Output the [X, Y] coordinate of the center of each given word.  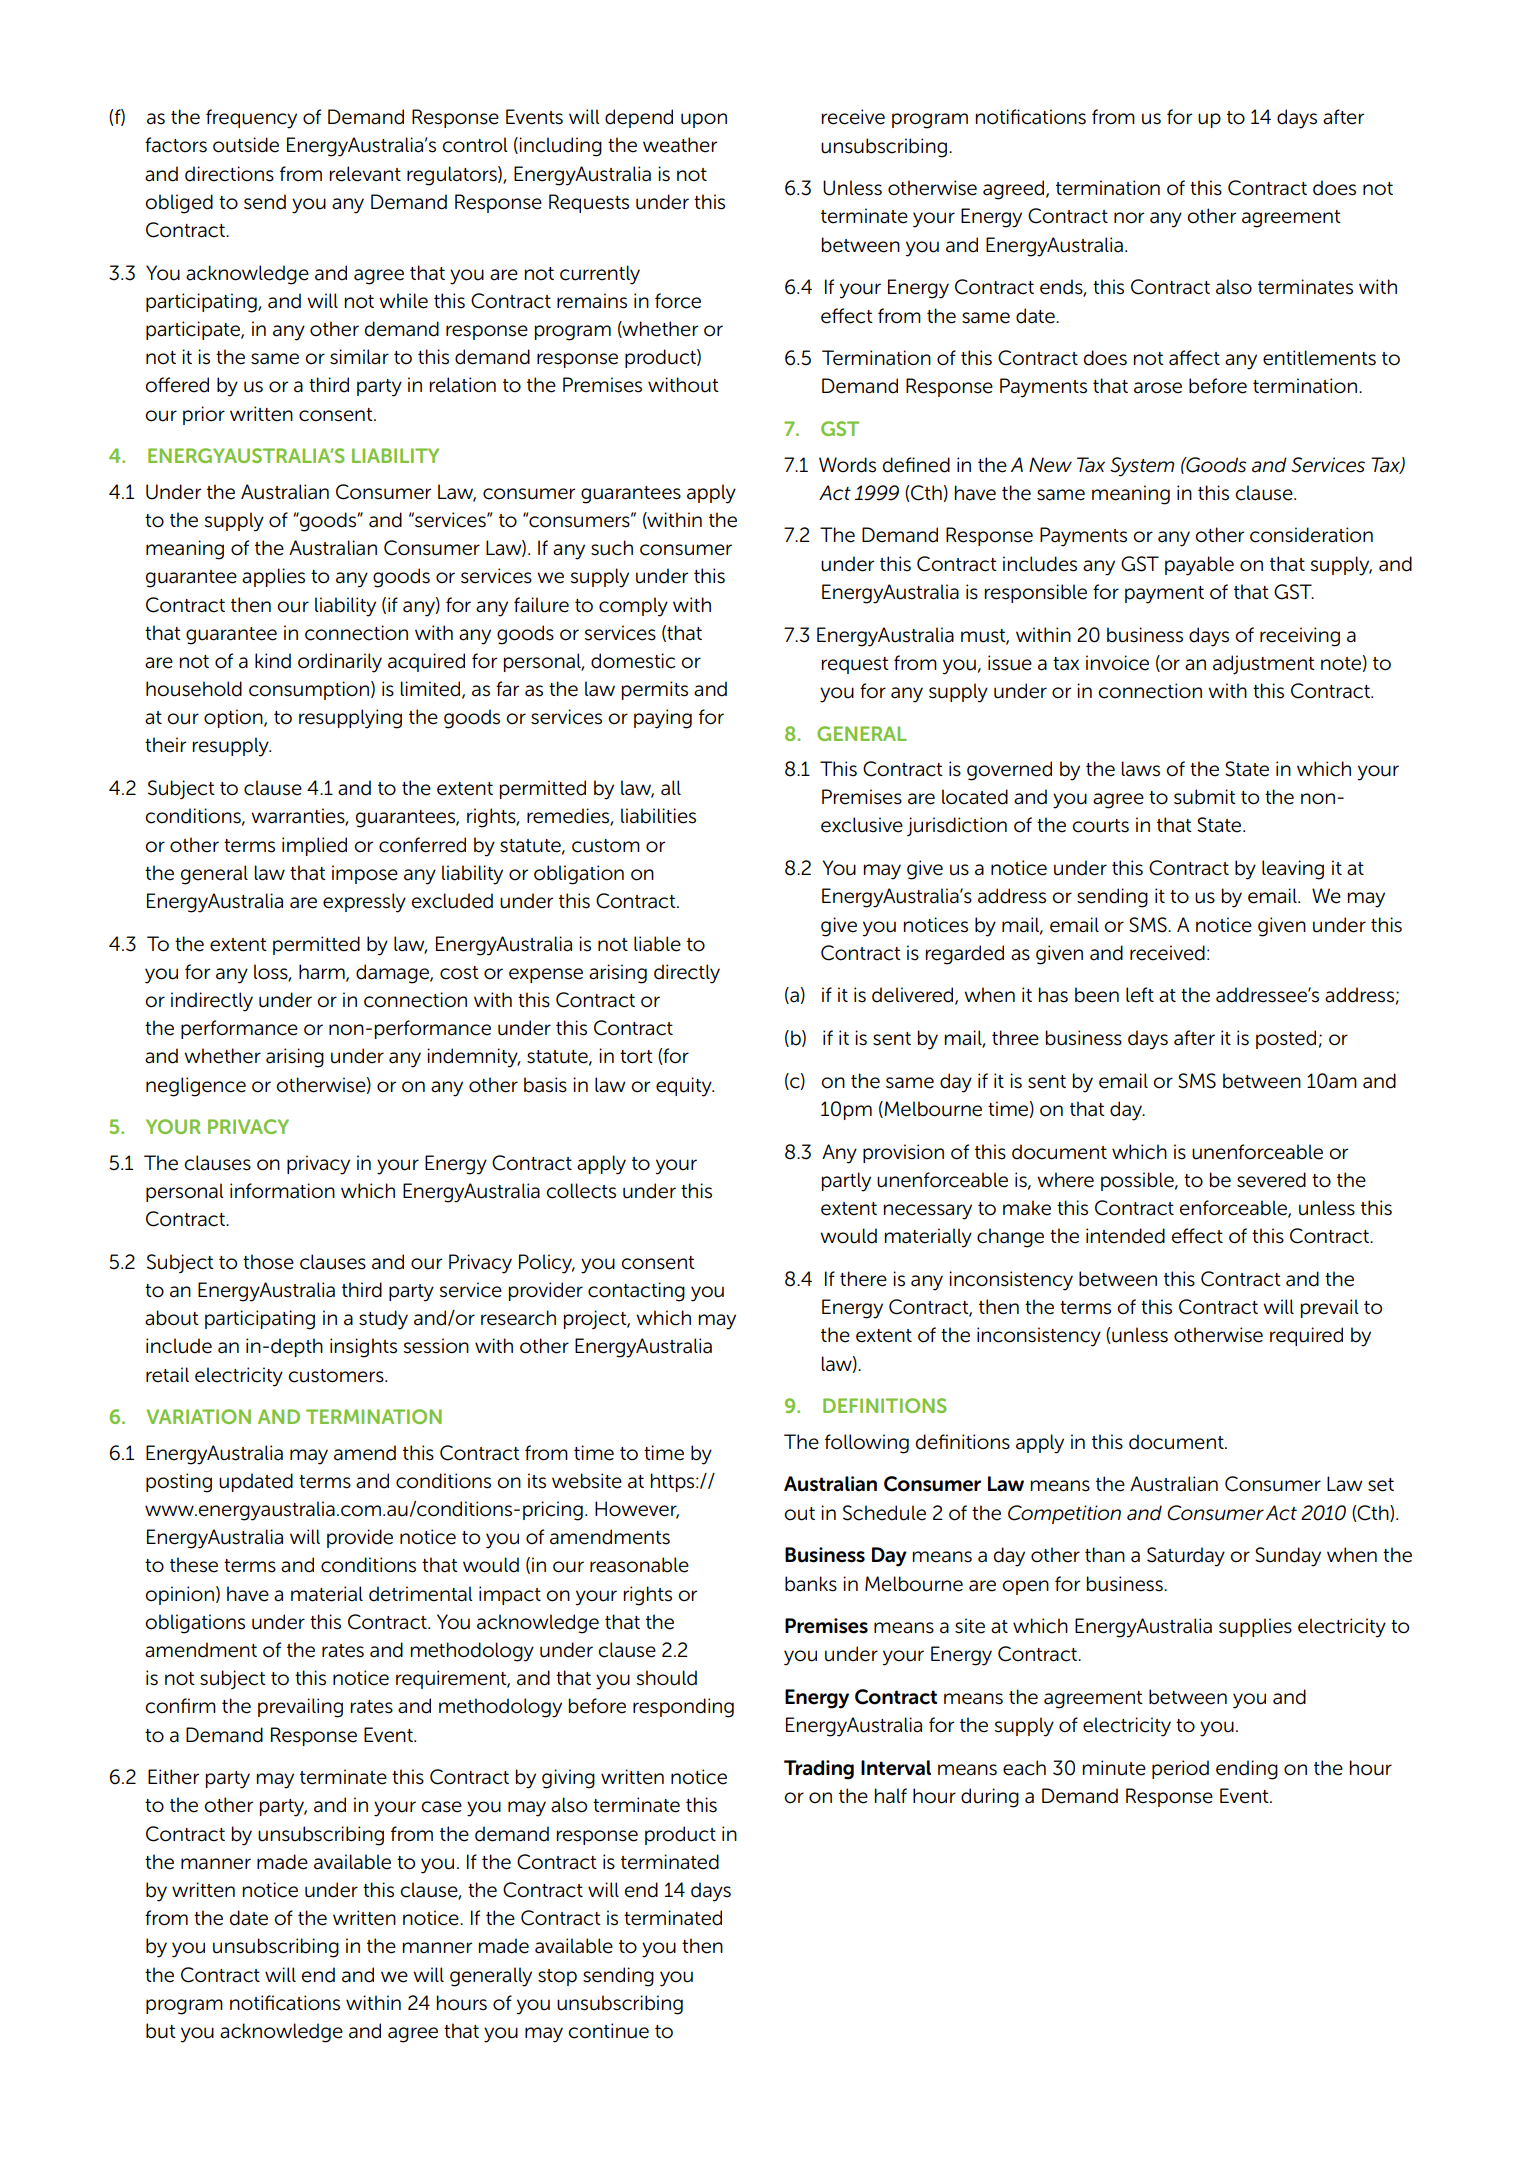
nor [1129, 218]
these [194, 1565]
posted [1286, 1039]
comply [633, 607]
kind [273, 661]
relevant [365, 174]
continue [608, 2031]
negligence [196, 1087]
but [161, 2031]
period [1180, 1769]
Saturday [1186, 1557]
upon [704, 120]
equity [685, 1087]
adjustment [1264, 665]
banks [811, 1584]
